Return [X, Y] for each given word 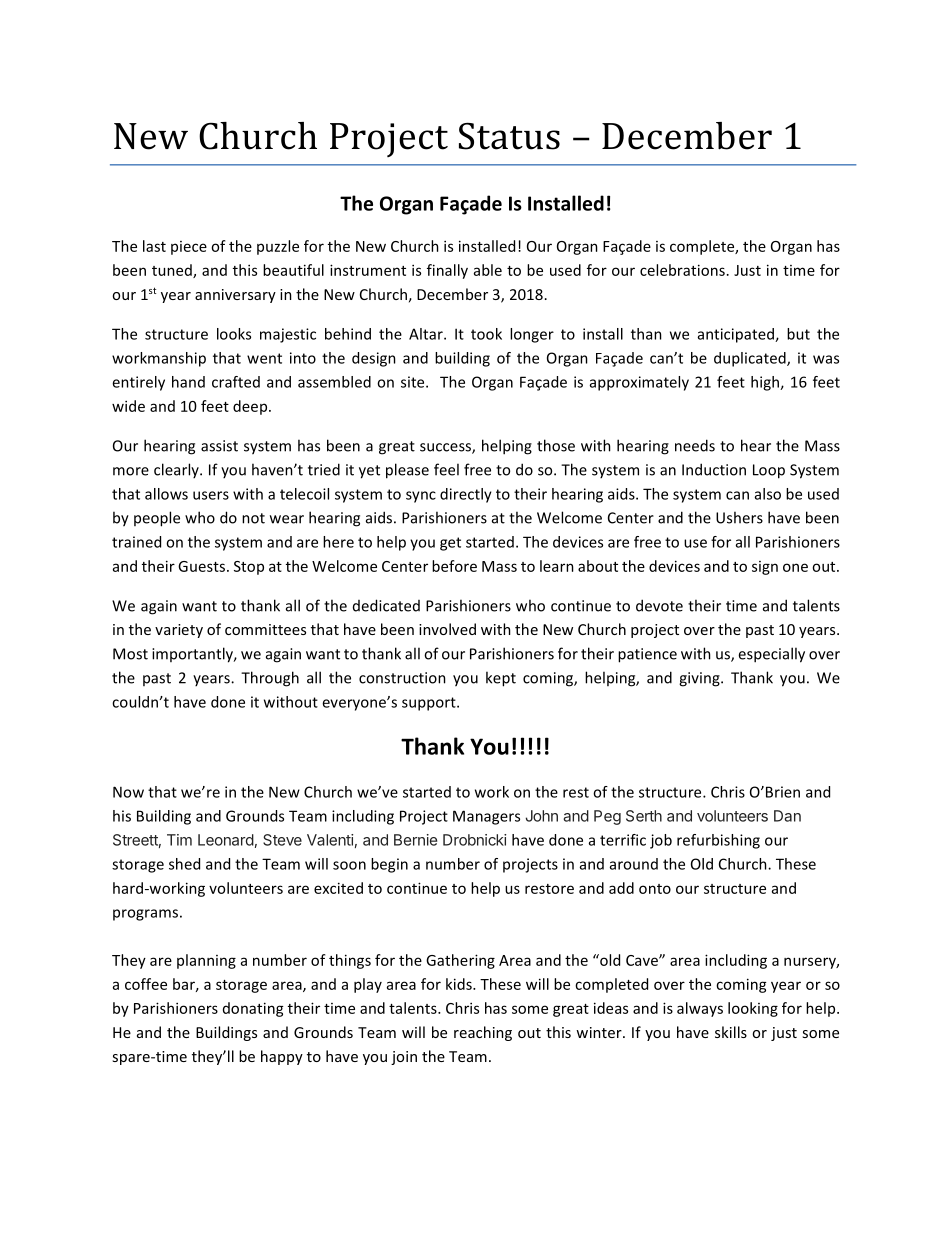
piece [189, 248]
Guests [201, 566]
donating [253, 1009]
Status [509, 136]
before [454, 566]
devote [659, 605]
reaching [483, 1033]
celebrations [682, 270]
